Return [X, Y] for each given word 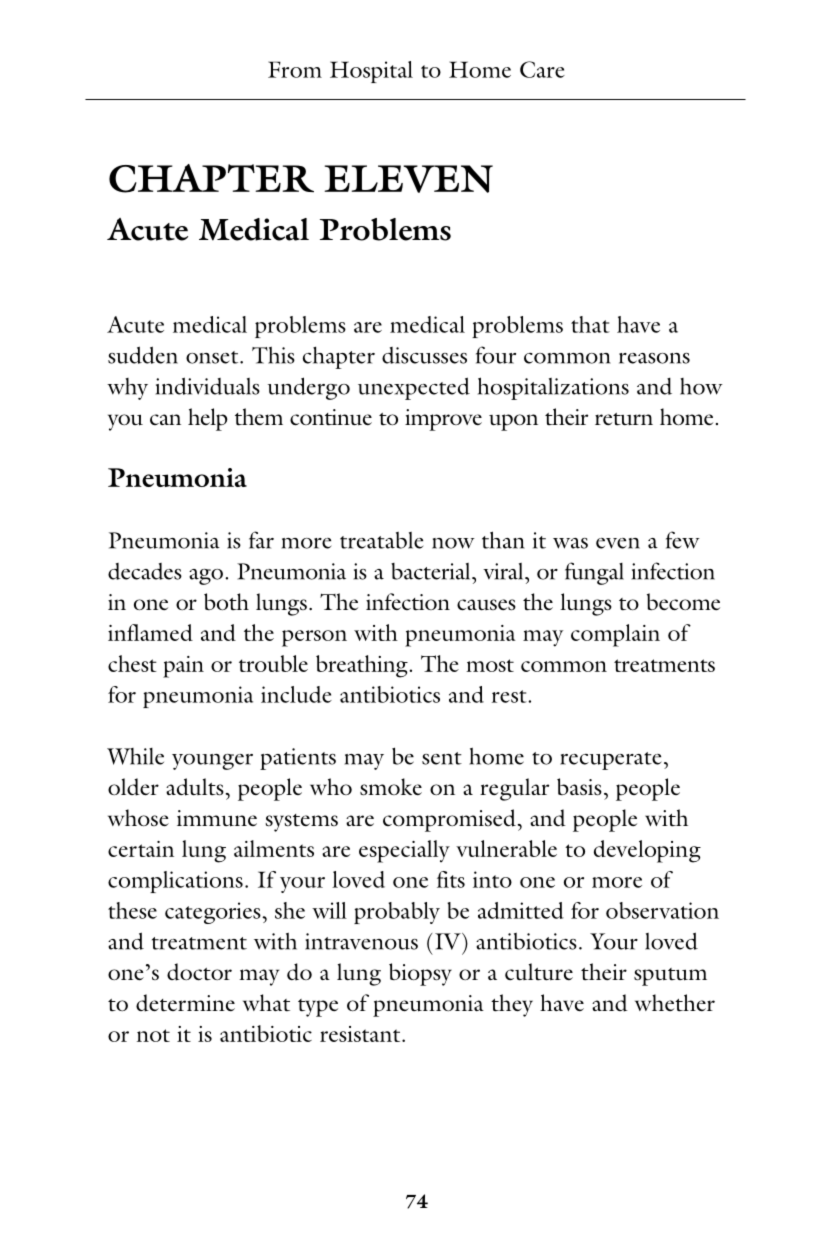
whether [675, 1003]
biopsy [420, 974]
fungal [594, 573]
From [295, 69]
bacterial [432, 571]
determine [185, 1003]
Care [542, 69]
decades [145, 571]
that [590, 324]
